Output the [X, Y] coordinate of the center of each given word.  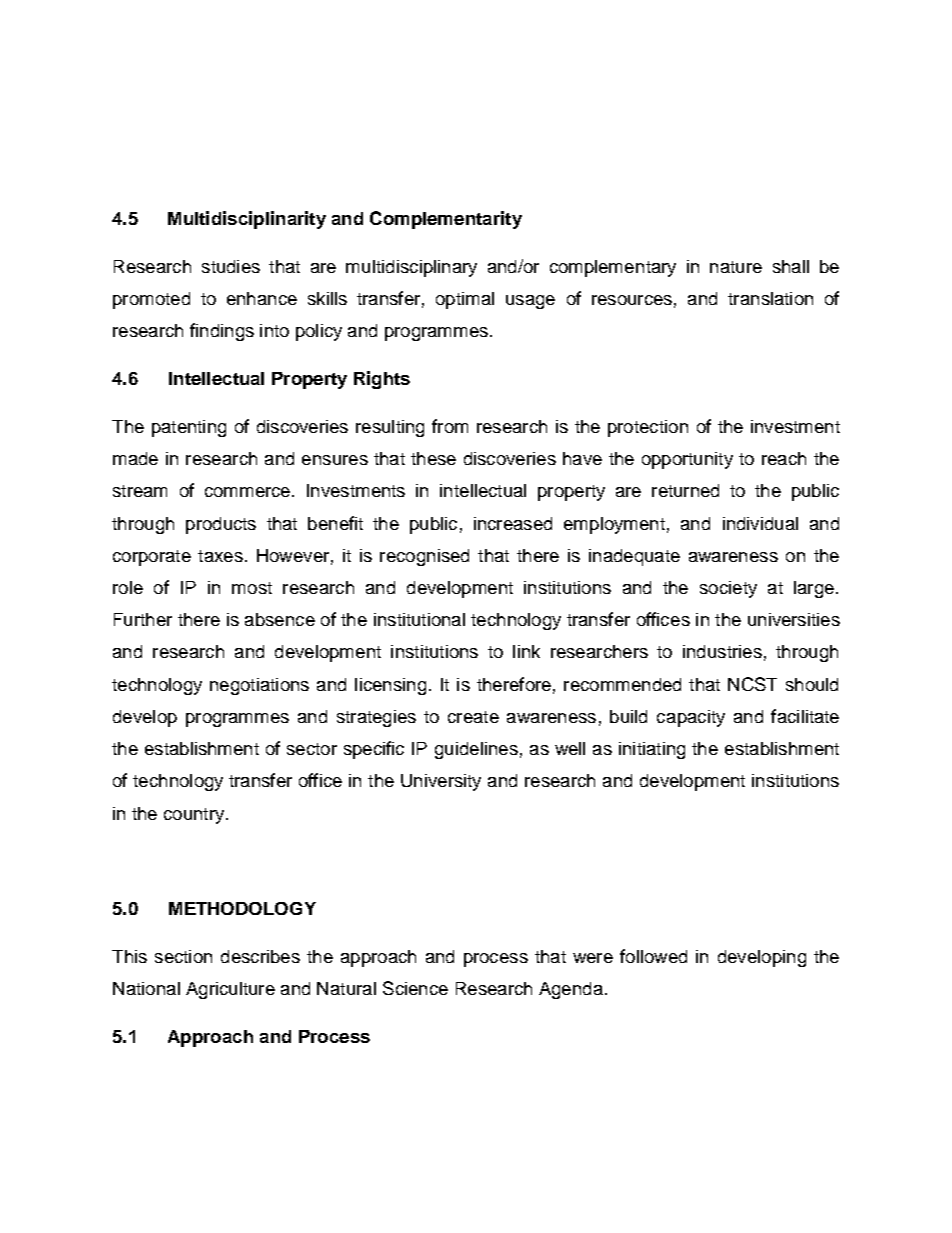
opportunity [687, 460]
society [728, 589]
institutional [419, 619]
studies [231, 266]
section [183, 956]
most [252, 588]
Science [415, 988]
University [441, 782]
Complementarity [446, 220]
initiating [652, 750]
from [450, 426]
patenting [189, 428]
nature [736, 267]
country [194, 816]
